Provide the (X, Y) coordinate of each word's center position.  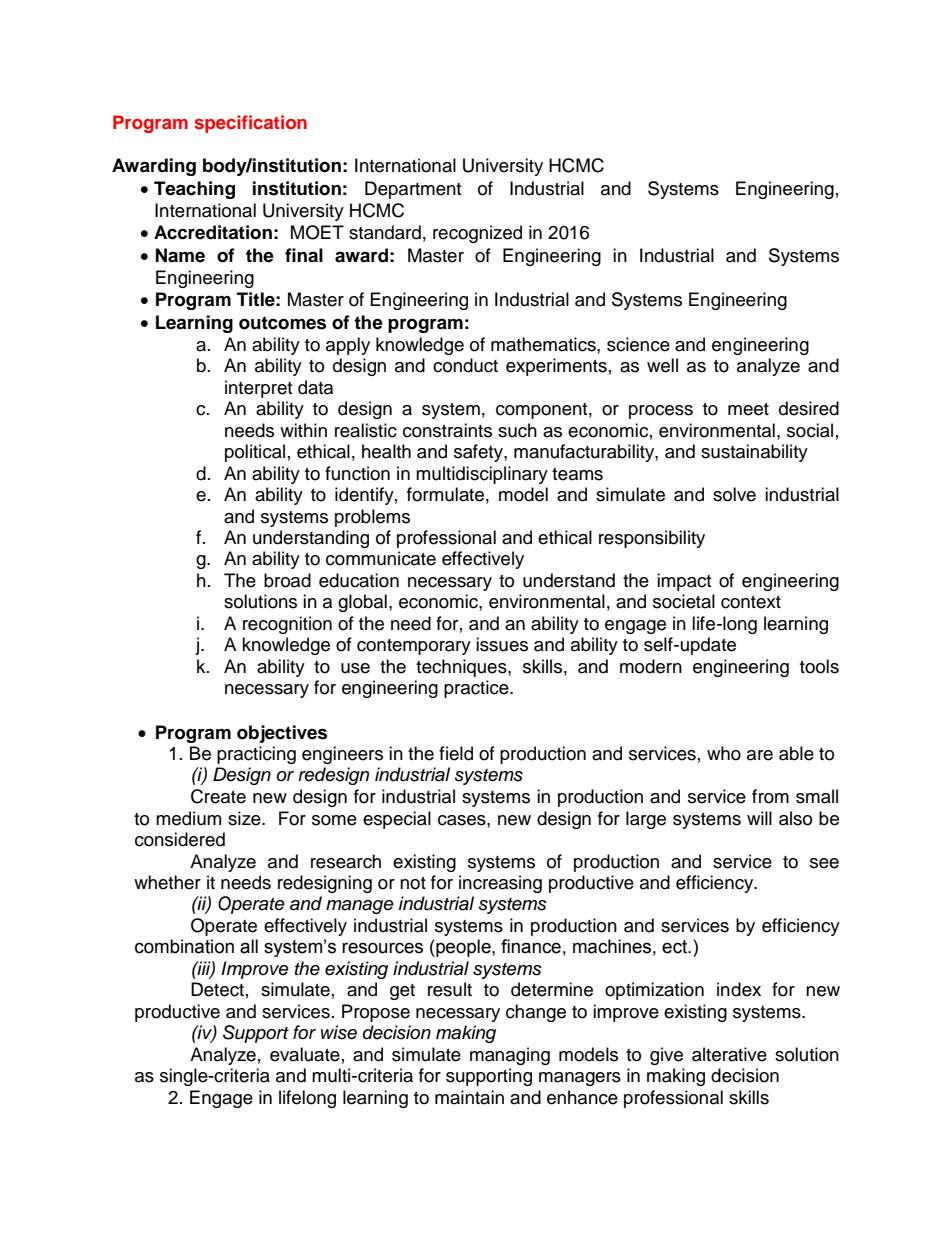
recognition (287, 625)
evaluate (305, 1054)
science (638, 344)
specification (250, 124)
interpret (258, 389)
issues (502, 644)
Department (413, 190)
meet (748, 409)
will (759, 818)
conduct (465, 365)
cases (463, 820)
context (751, 602)
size (245, 818)
